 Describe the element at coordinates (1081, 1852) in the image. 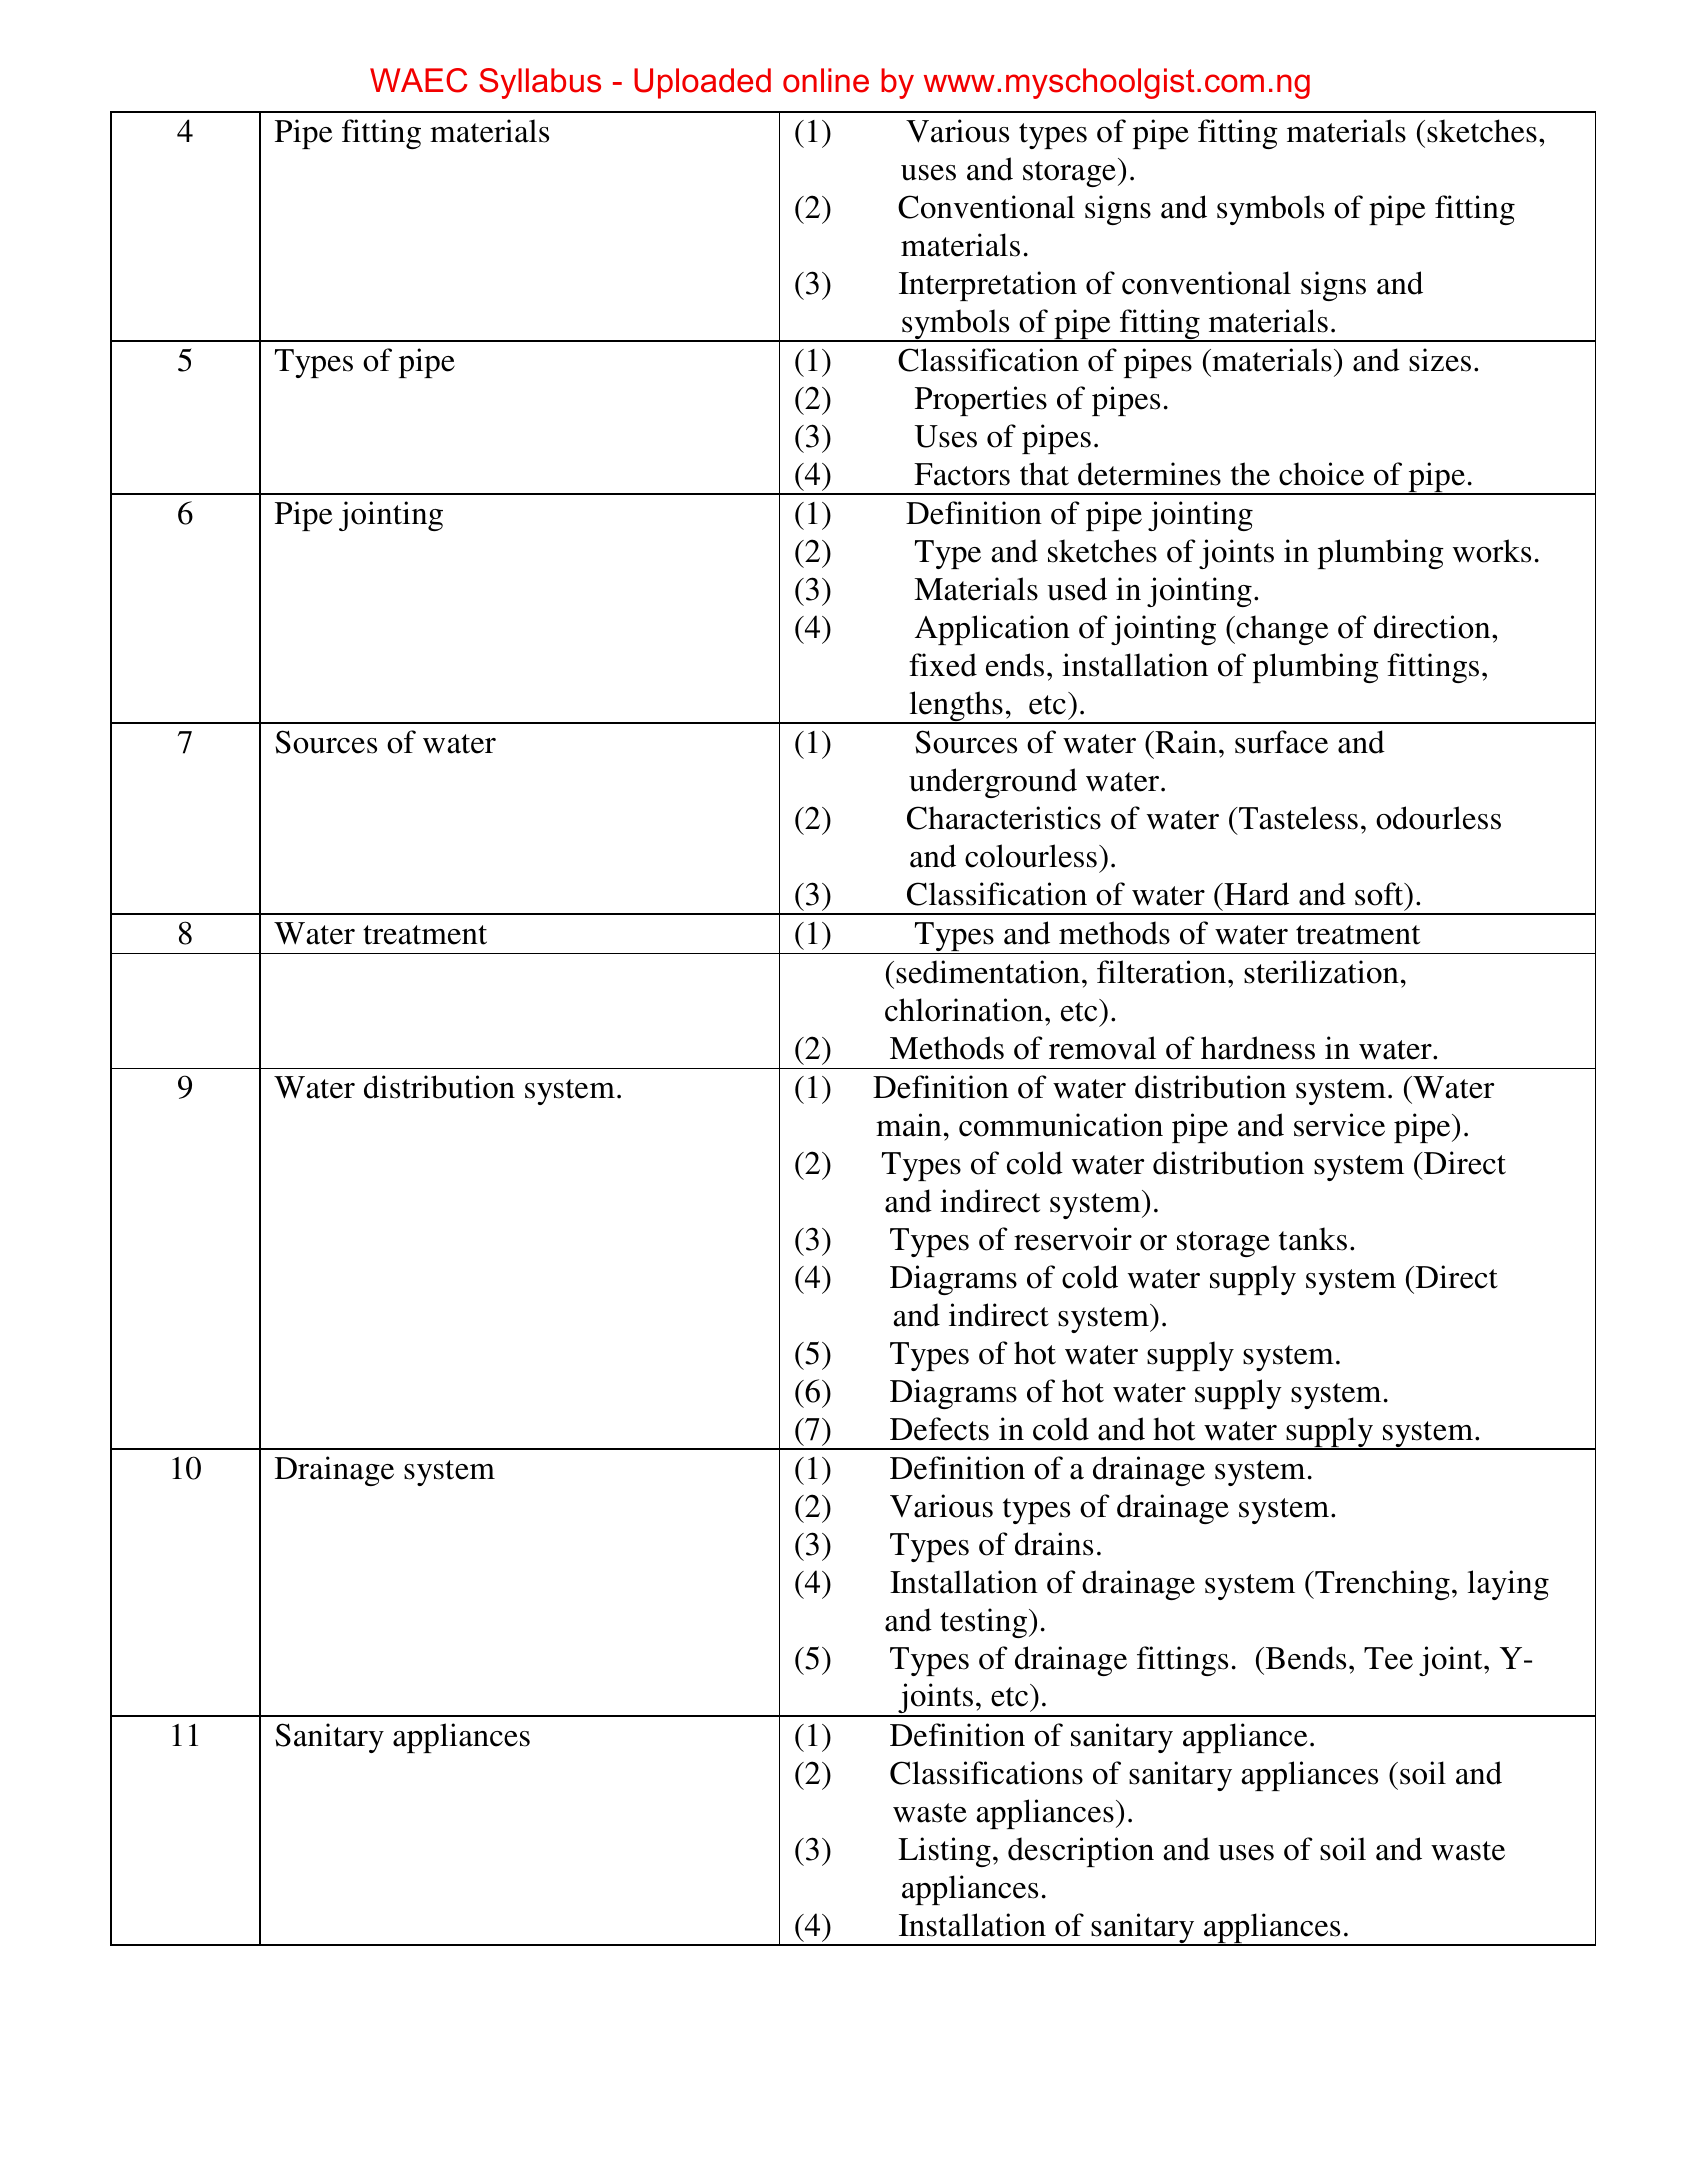

I see `description` at that location.
